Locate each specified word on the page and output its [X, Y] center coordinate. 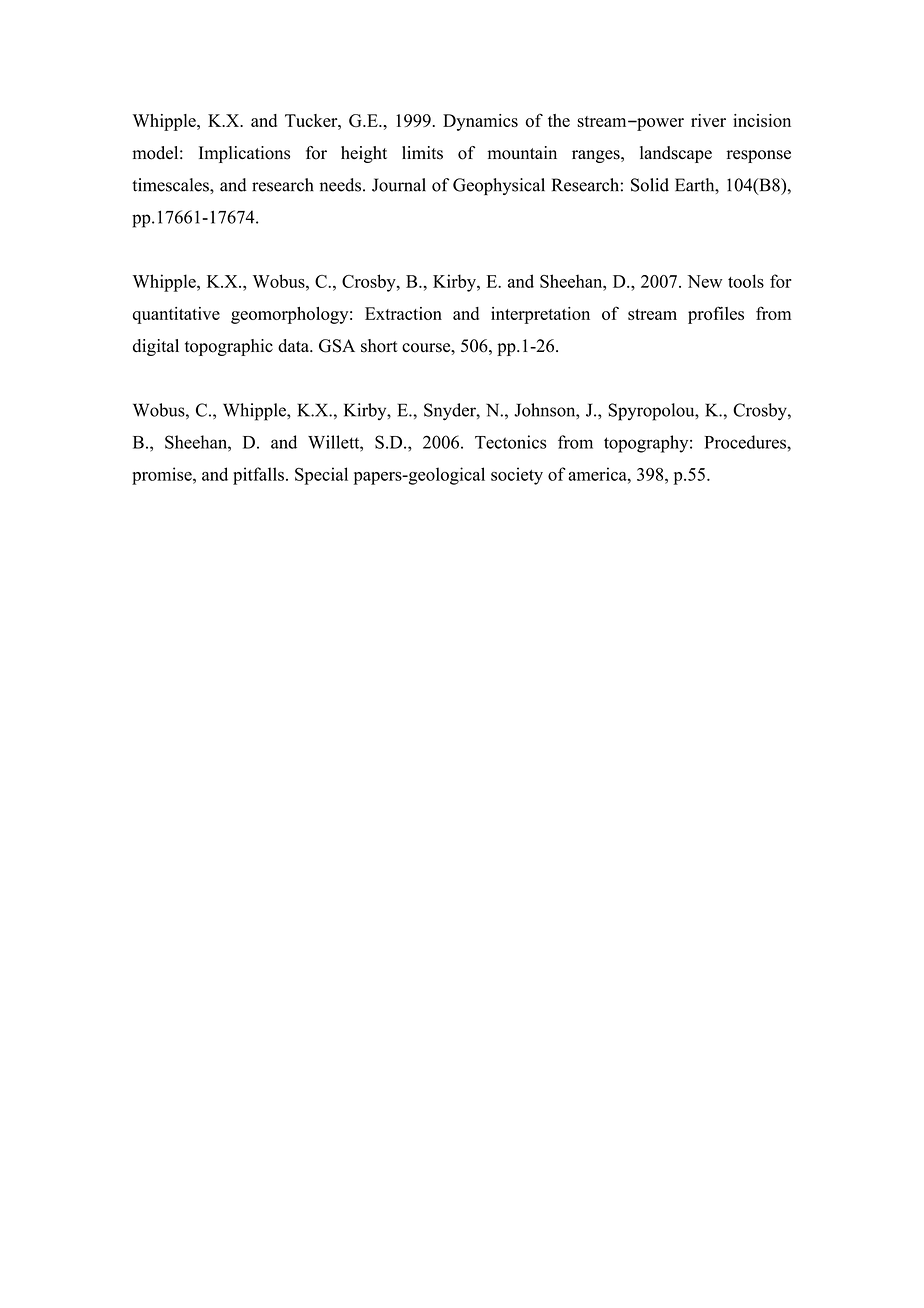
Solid [650, 185]
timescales [171, 185]
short [379, 346]
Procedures [746, 442]
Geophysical [499, 186]
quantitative [176, 315]
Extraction [403, 313]
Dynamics [480, 122]
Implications [244, 154]
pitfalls [258, 476]
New [704, 281]
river [708, 120]
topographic [229, 347]
